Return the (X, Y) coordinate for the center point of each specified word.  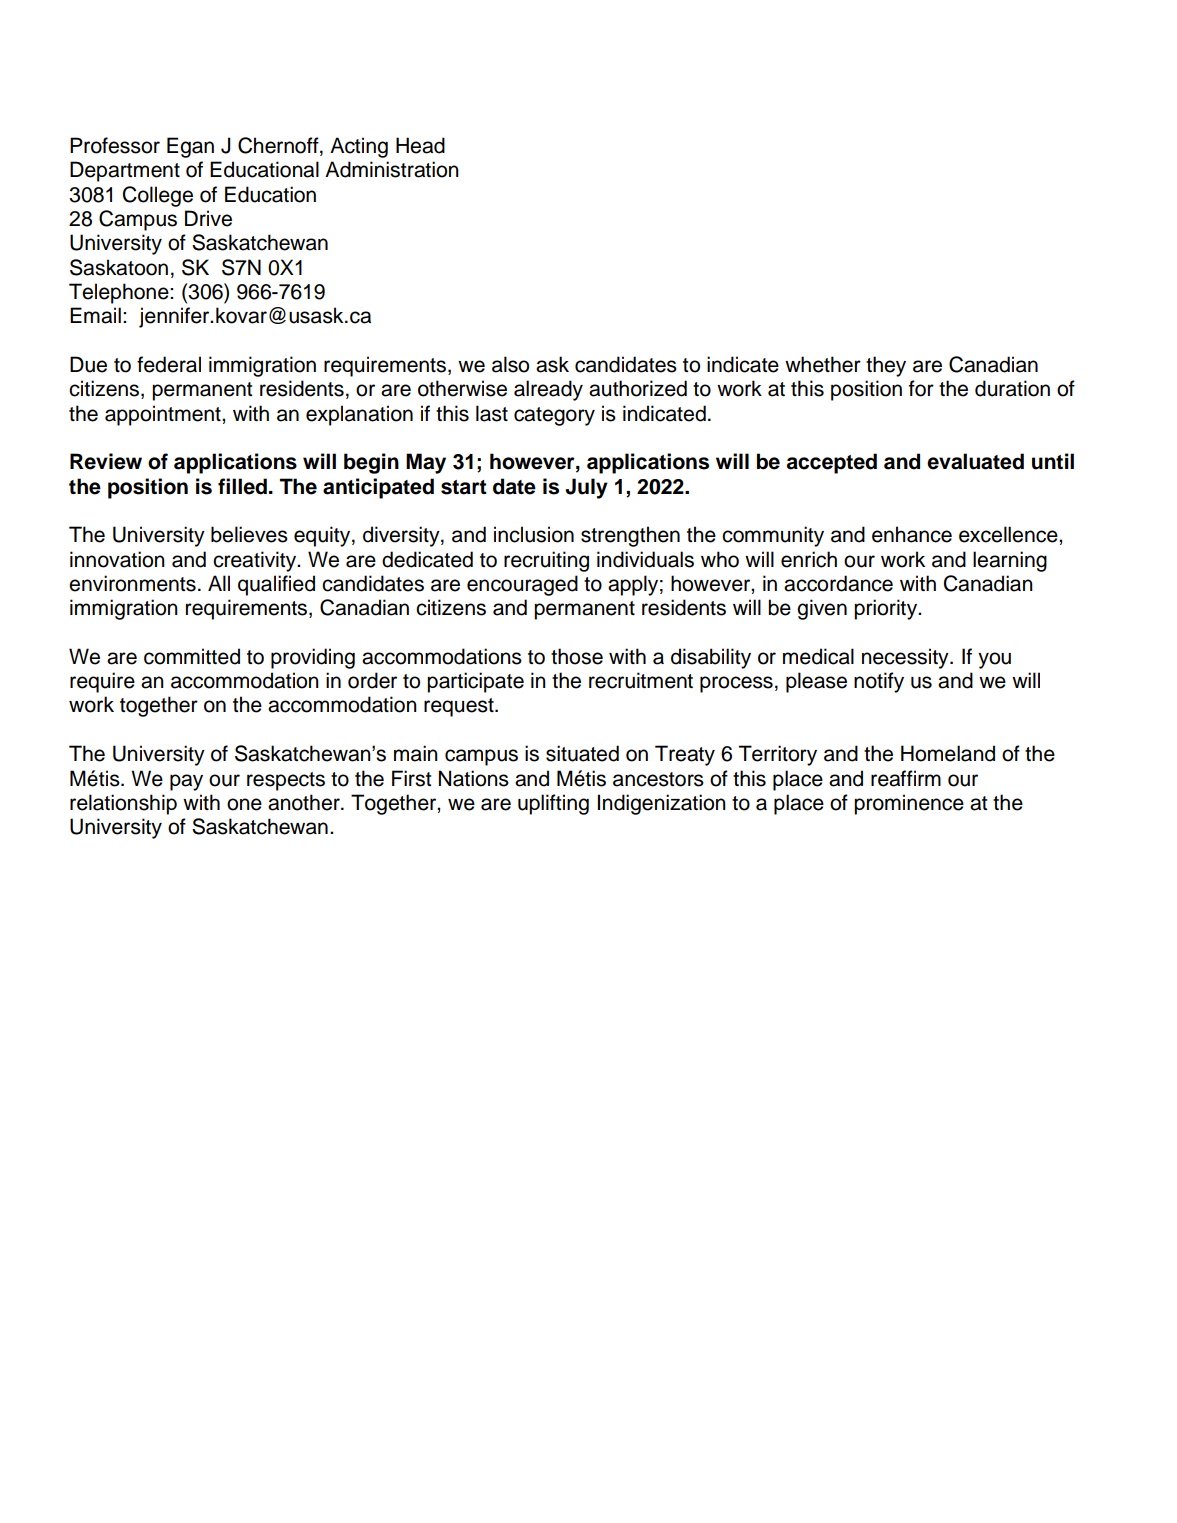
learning (1010, 561)
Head (420, 145)
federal (169, 364)
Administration (392, 169)
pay (186, 782)
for (921, 388)
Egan (190, 147)
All (219, 583)
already (548, 390)
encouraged (522, 585)
